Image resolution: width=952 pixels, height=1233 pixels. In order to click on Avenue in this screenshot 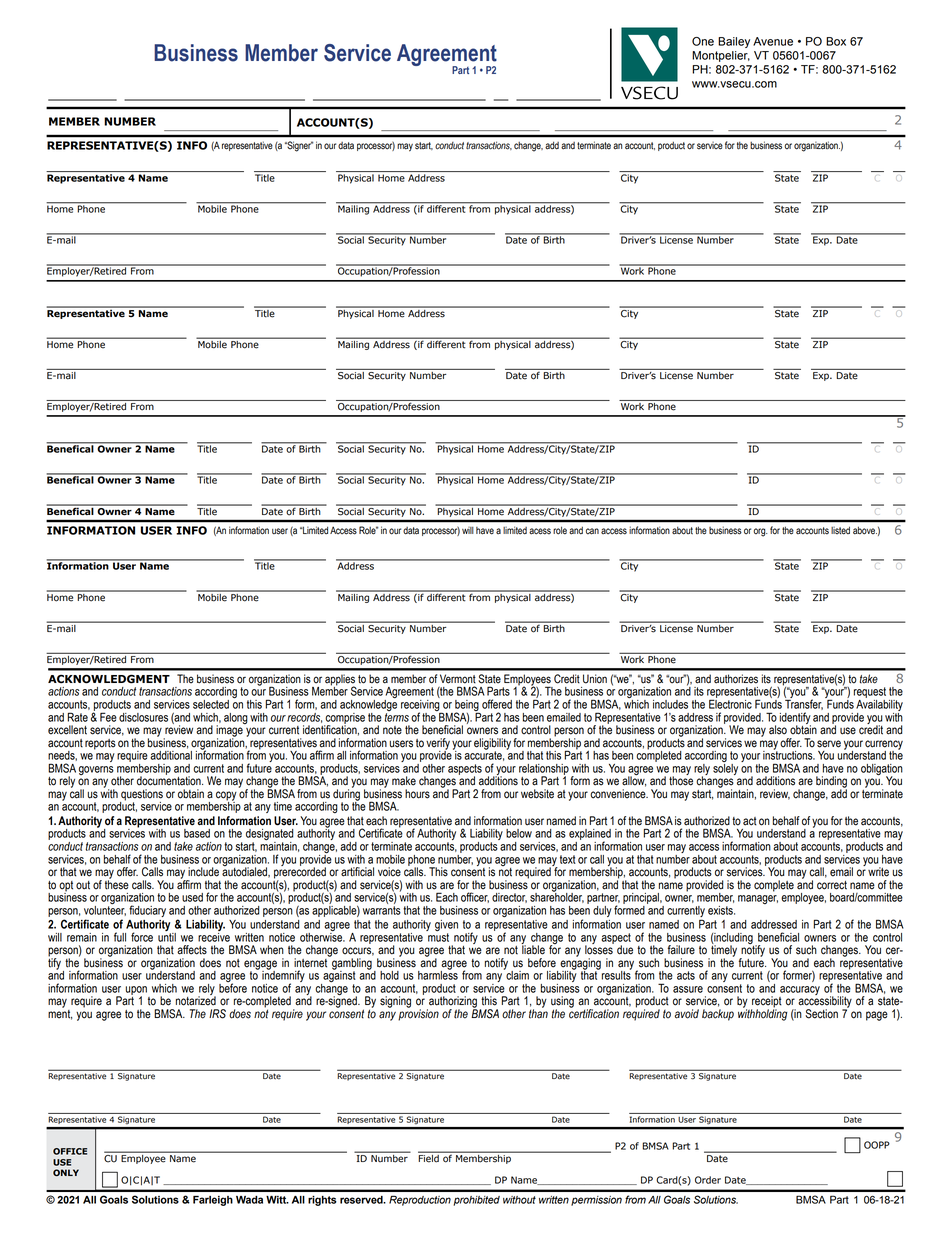, I will do `click(773, 41)`.
